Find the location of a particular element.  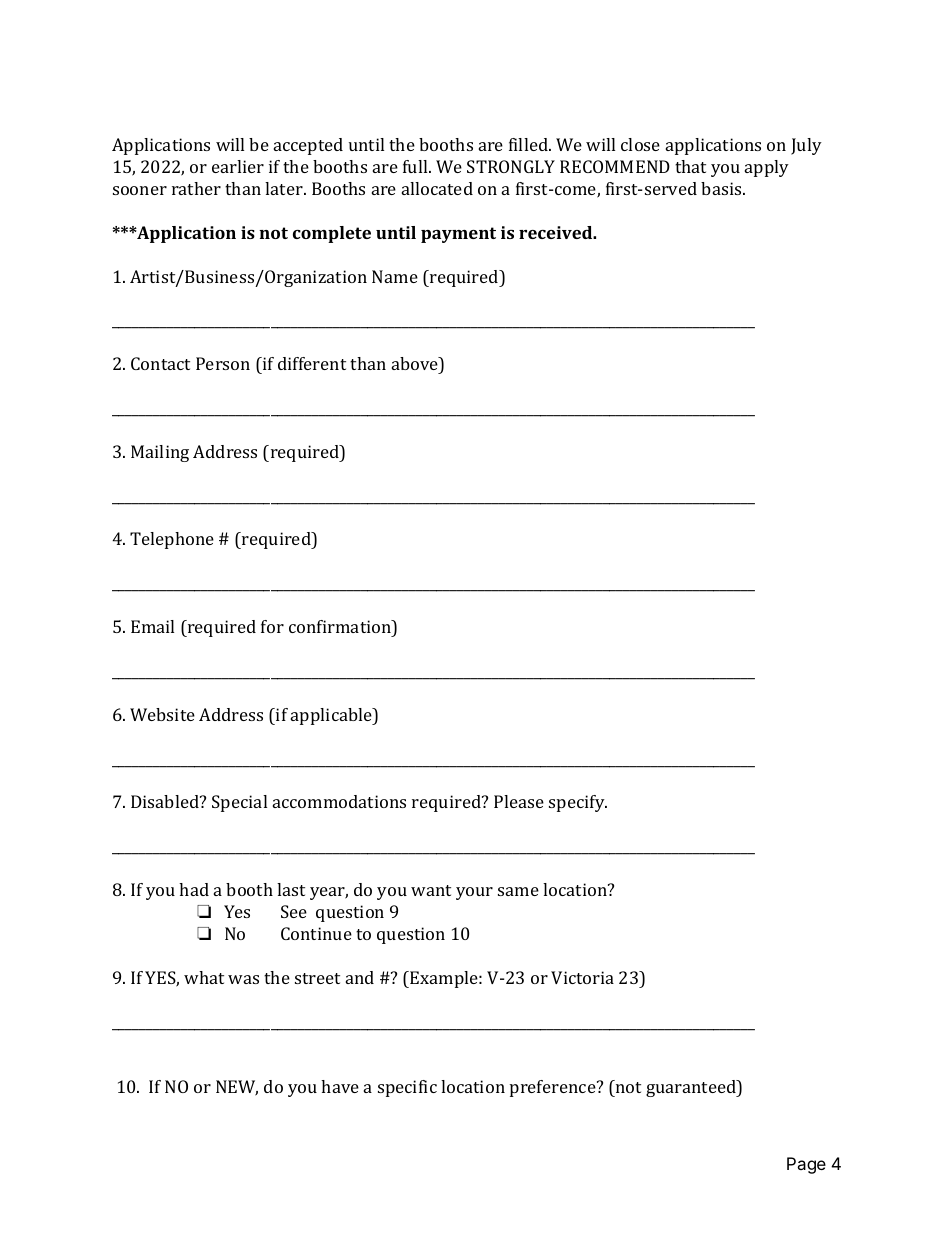

Page is located at coordinates (806, 1165).
